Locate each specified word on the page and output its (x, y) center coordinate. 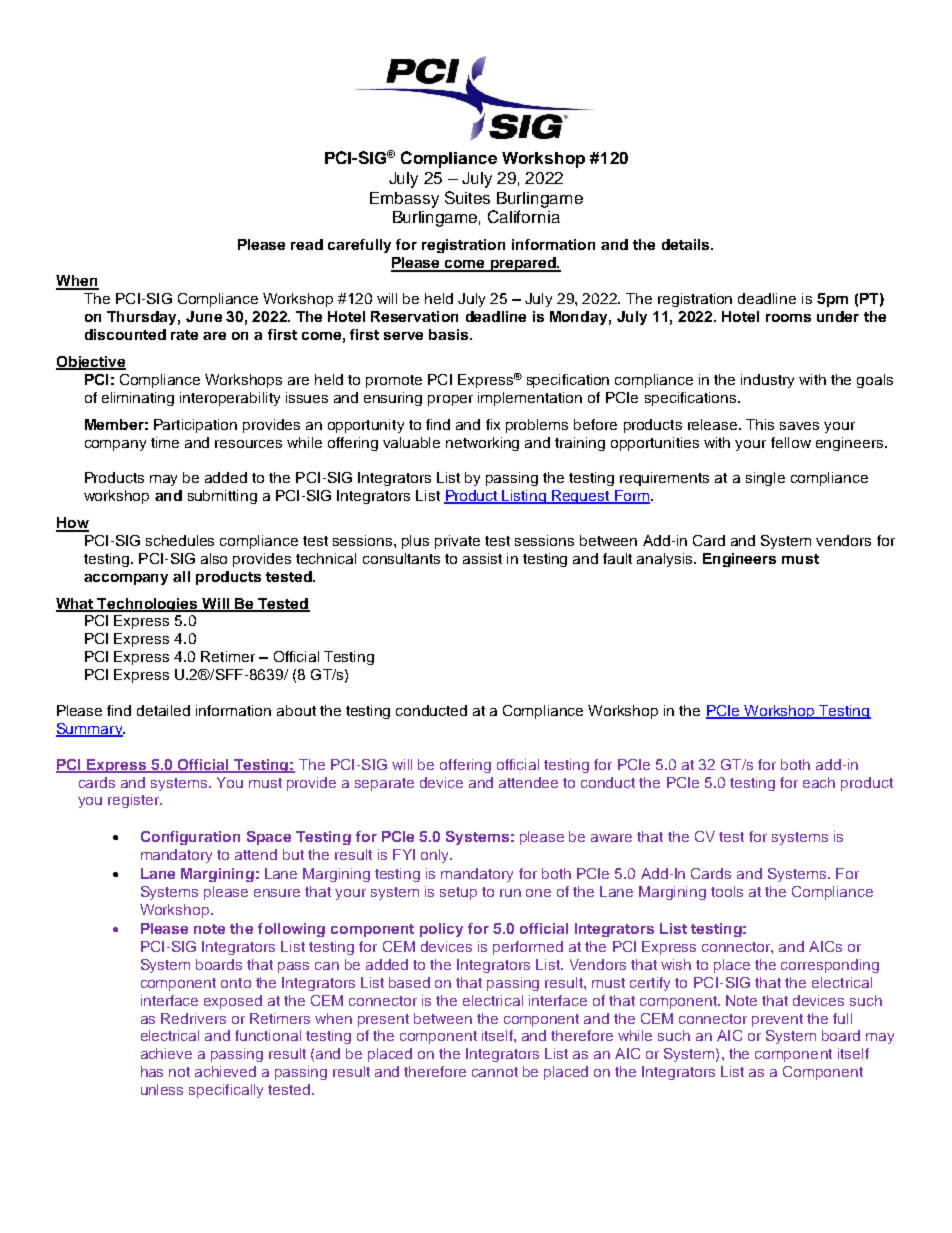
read (307, 244)
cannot (495, 1072)
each (819, 782)
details (687, 244)
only (436, 856)
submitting (222, 497)
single (765, 479)
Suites (467, 197)
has (152, 1071)
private (457, 542)
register (135, 801)
